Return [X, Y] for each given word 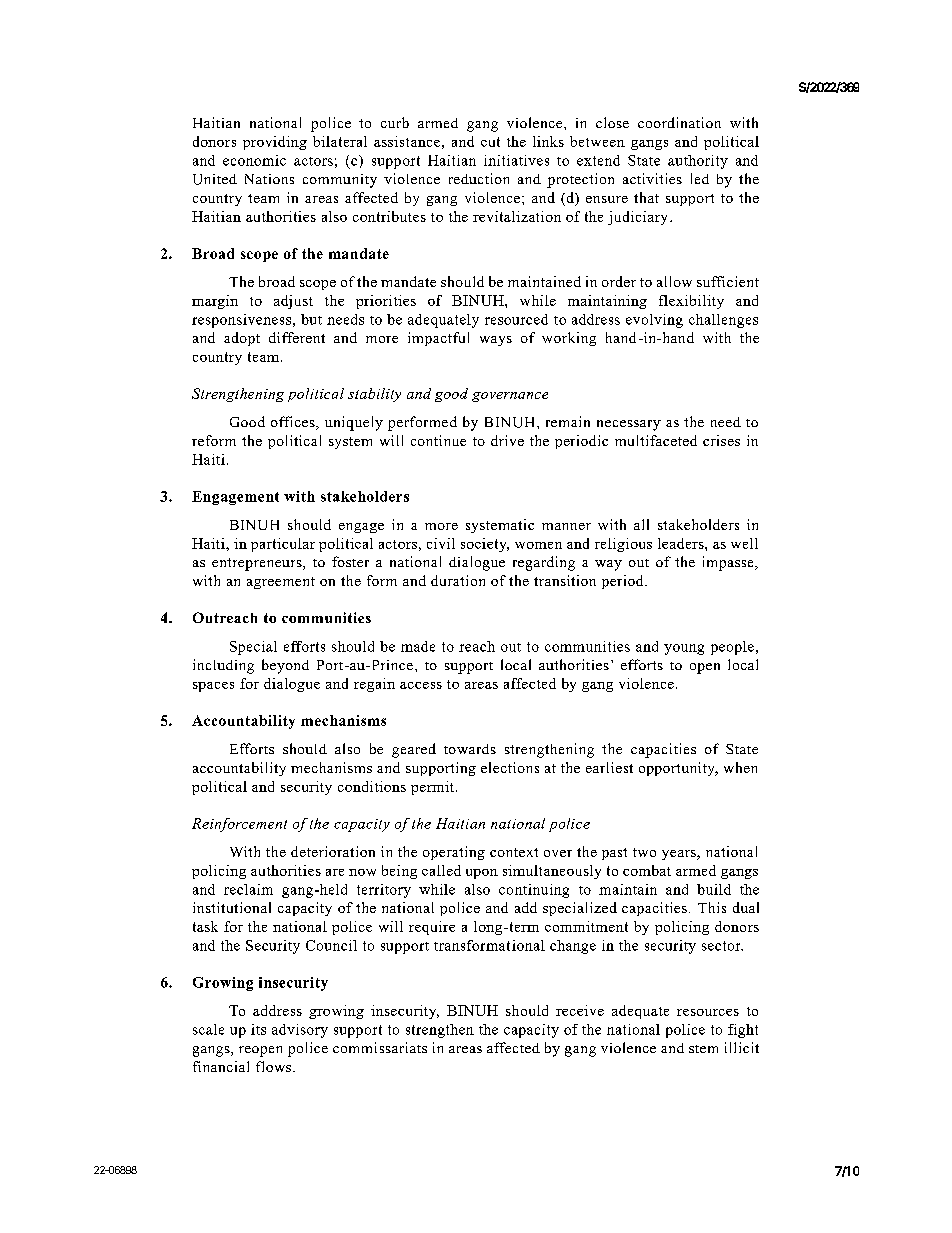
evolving [654, 321]
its [258, 1029]
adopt [242, 339]
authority [698, 162]
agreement [281, 583]
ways [496, 341]
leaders [682, 543]
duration [458, 580]
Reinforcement [239, 825]
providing [275, 143]
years [680, 855]
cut [490, 142]
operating [454, 853]
